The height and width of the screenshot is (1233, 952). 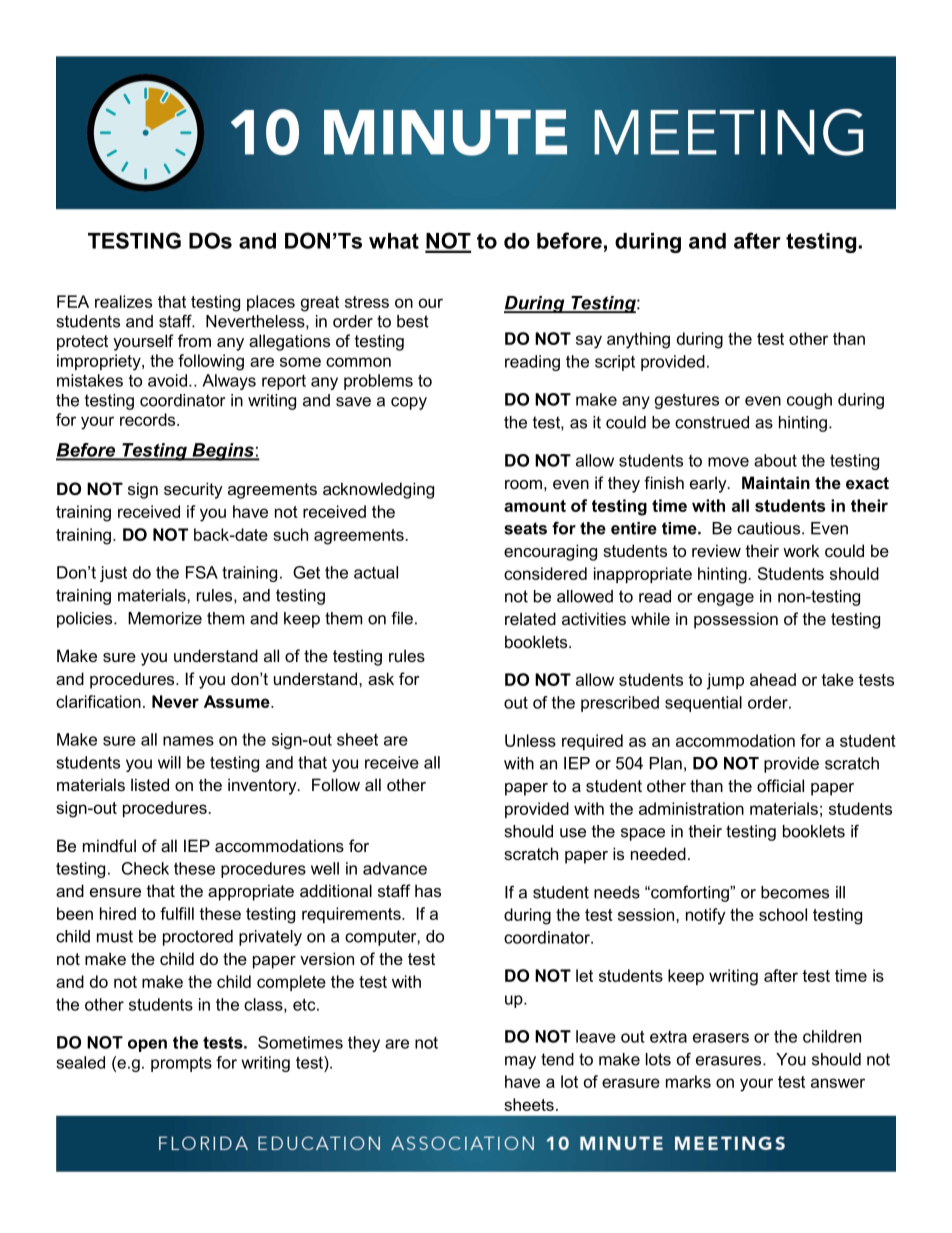 I want to click on about, so click(x=775, y=460).
